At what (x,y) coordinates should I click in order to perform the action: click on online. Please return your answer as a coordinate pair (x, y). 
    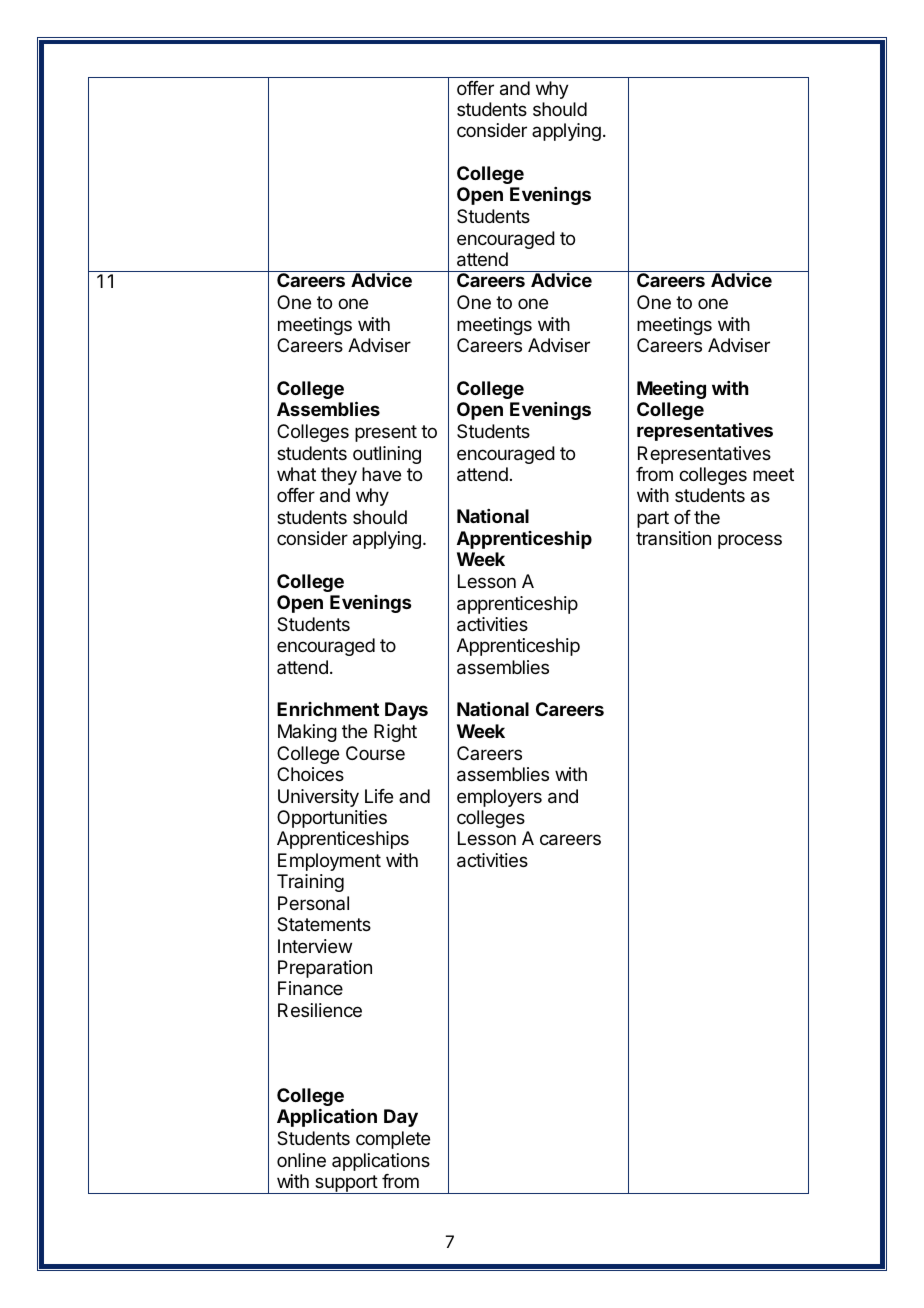
    Looking at the image, I should click on (301, 1160).
